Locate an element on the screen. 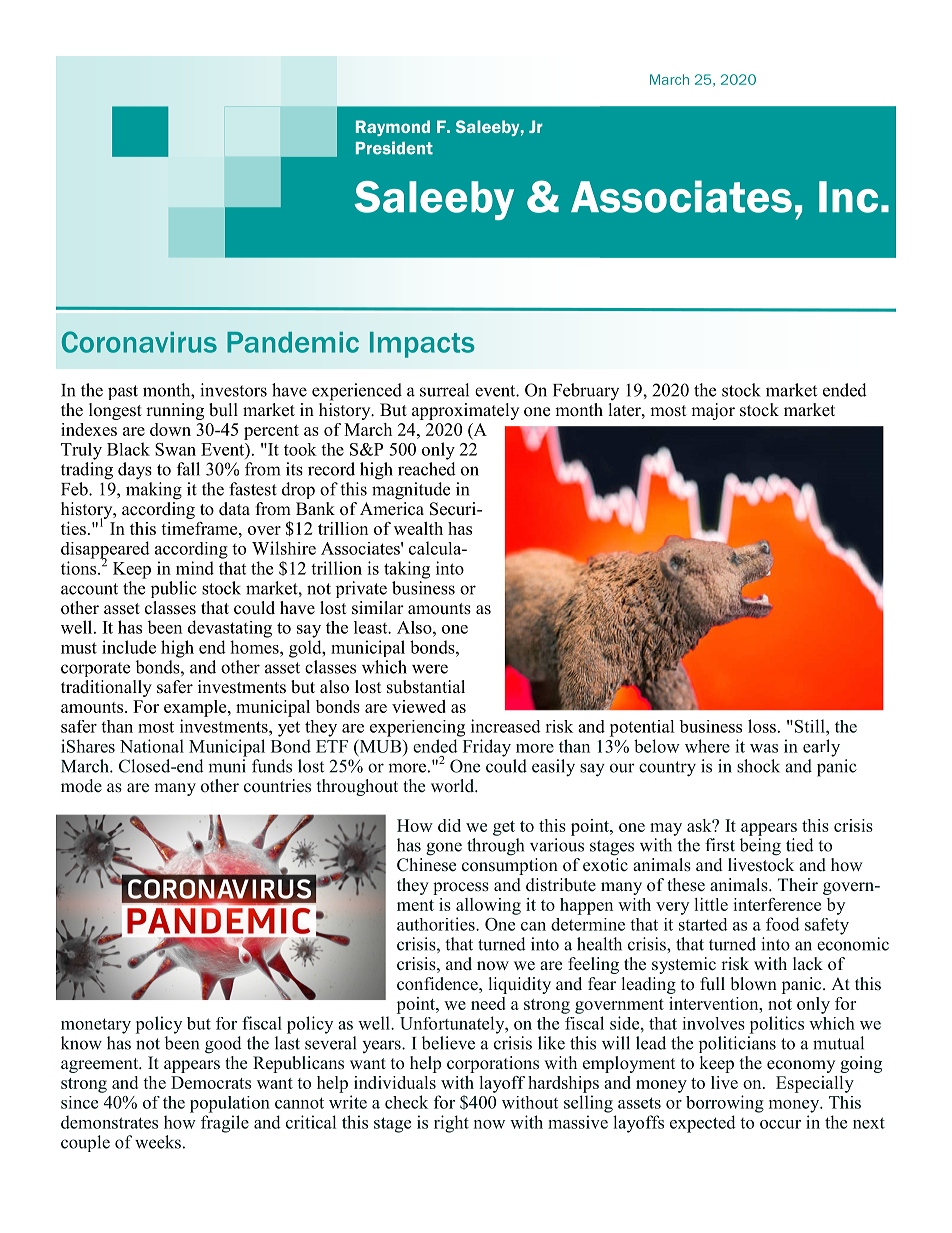 The width and height of the screenshot is (952, 1233). world is located at coordinates (453, 786).
